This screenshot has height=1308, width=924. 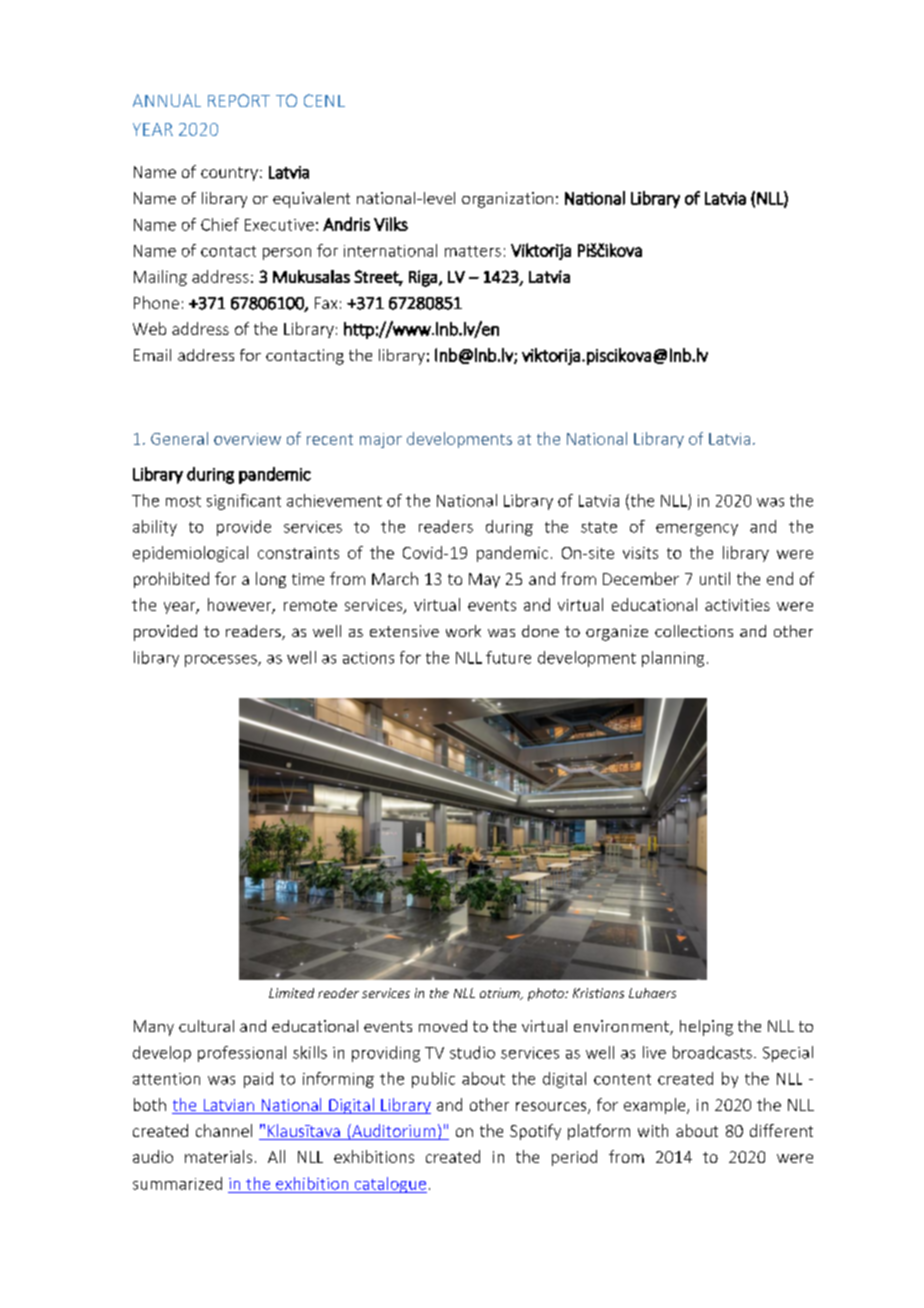 What do you see at coordinates (535, 1132) in the screenshot?
I see `Spotify` at bounding box center [535, 1132].
